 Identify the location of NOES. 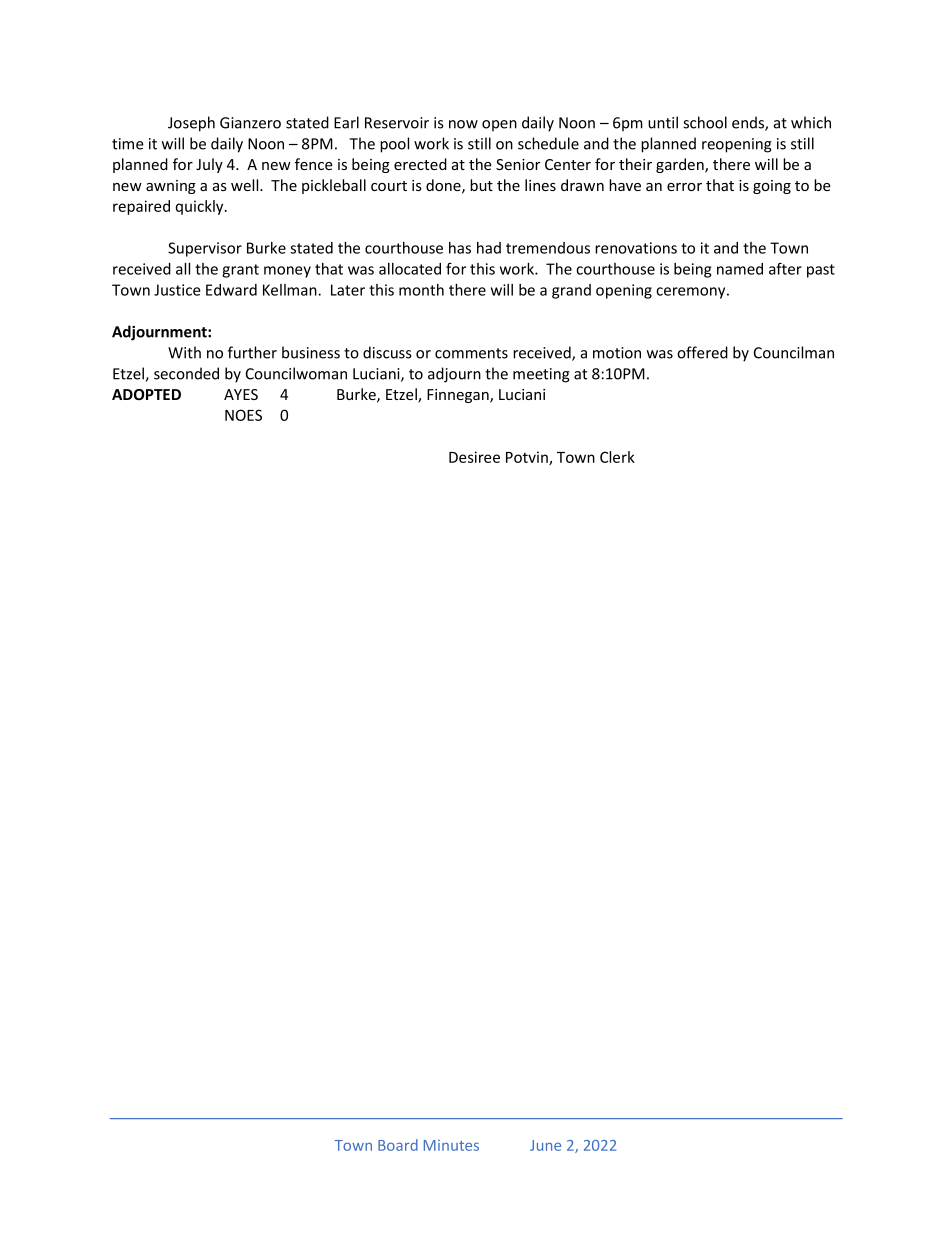
(243, 415).
